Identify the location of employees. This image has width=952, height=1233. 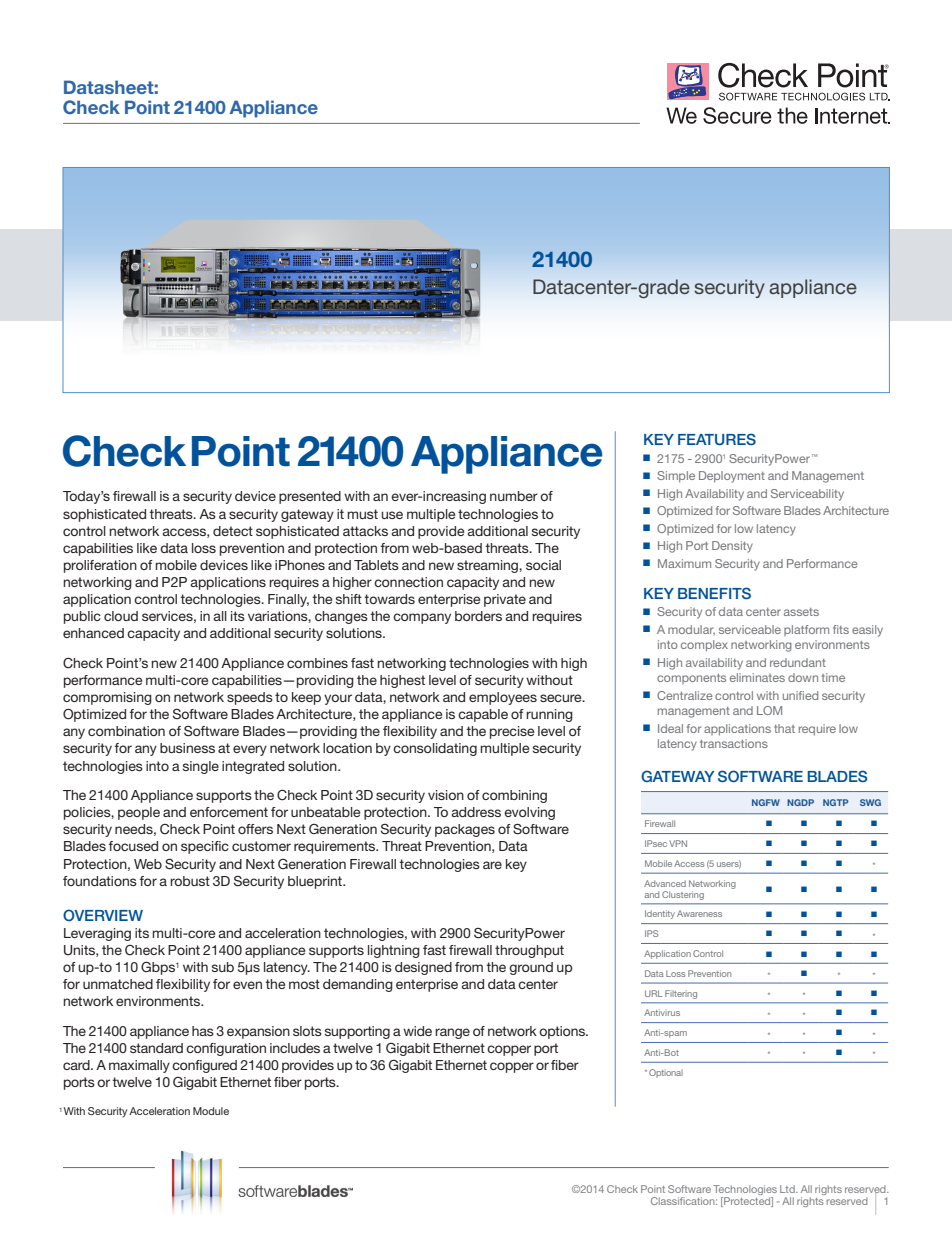
(503, 698).
